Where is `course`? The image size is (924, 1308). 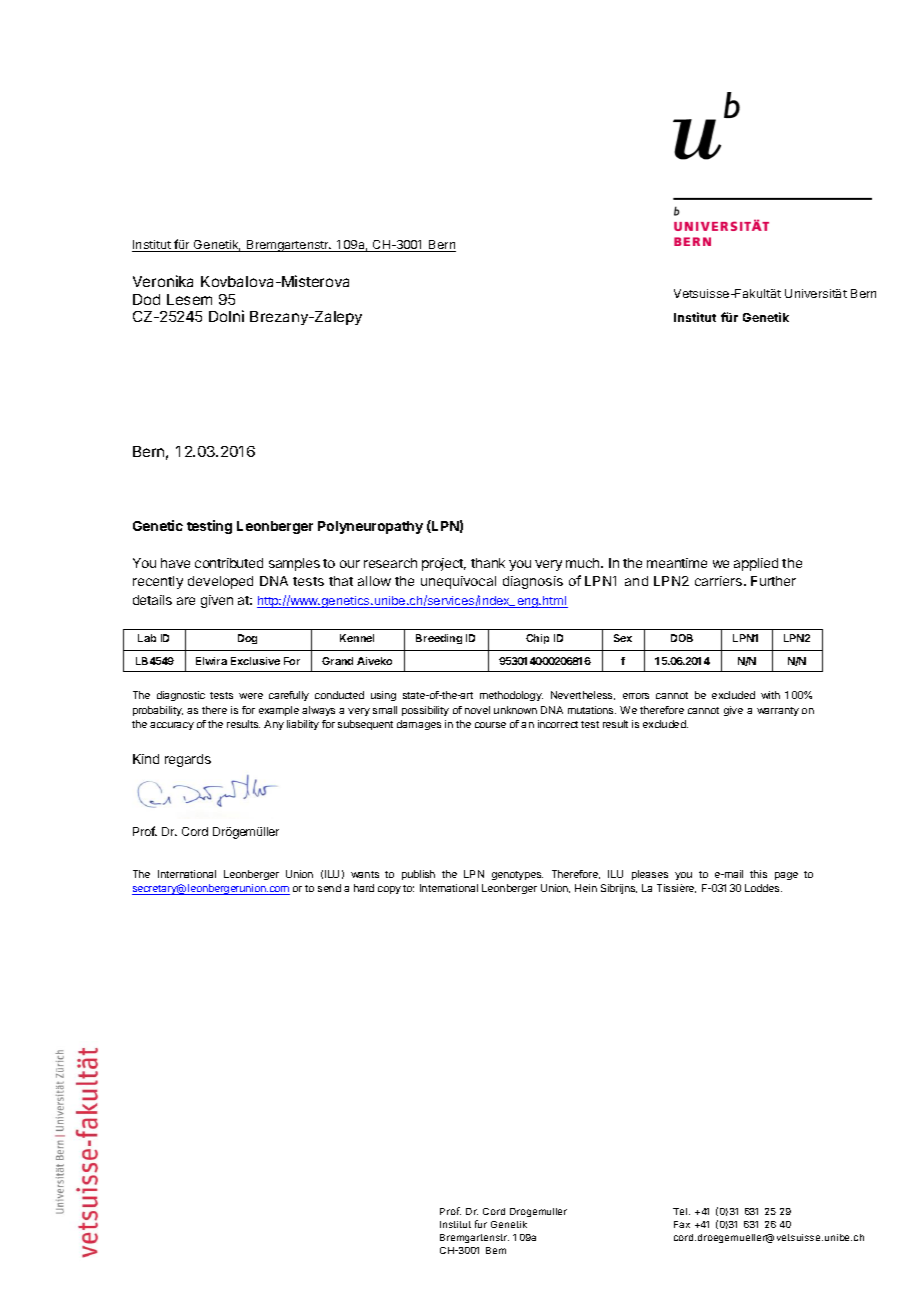 course is located at coordinates (490, 725).
